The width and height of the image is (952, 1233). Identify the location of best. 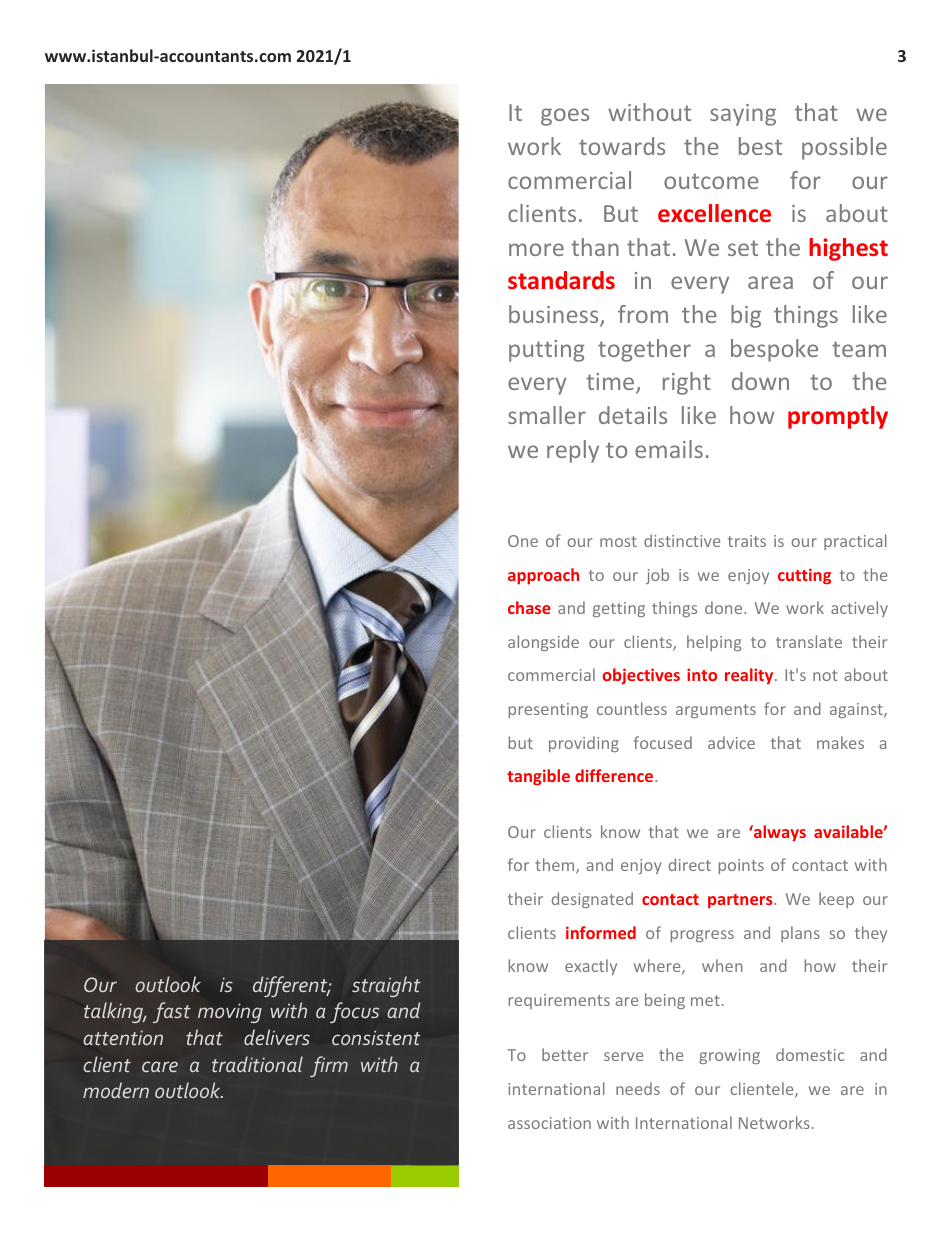
(760, 146).
